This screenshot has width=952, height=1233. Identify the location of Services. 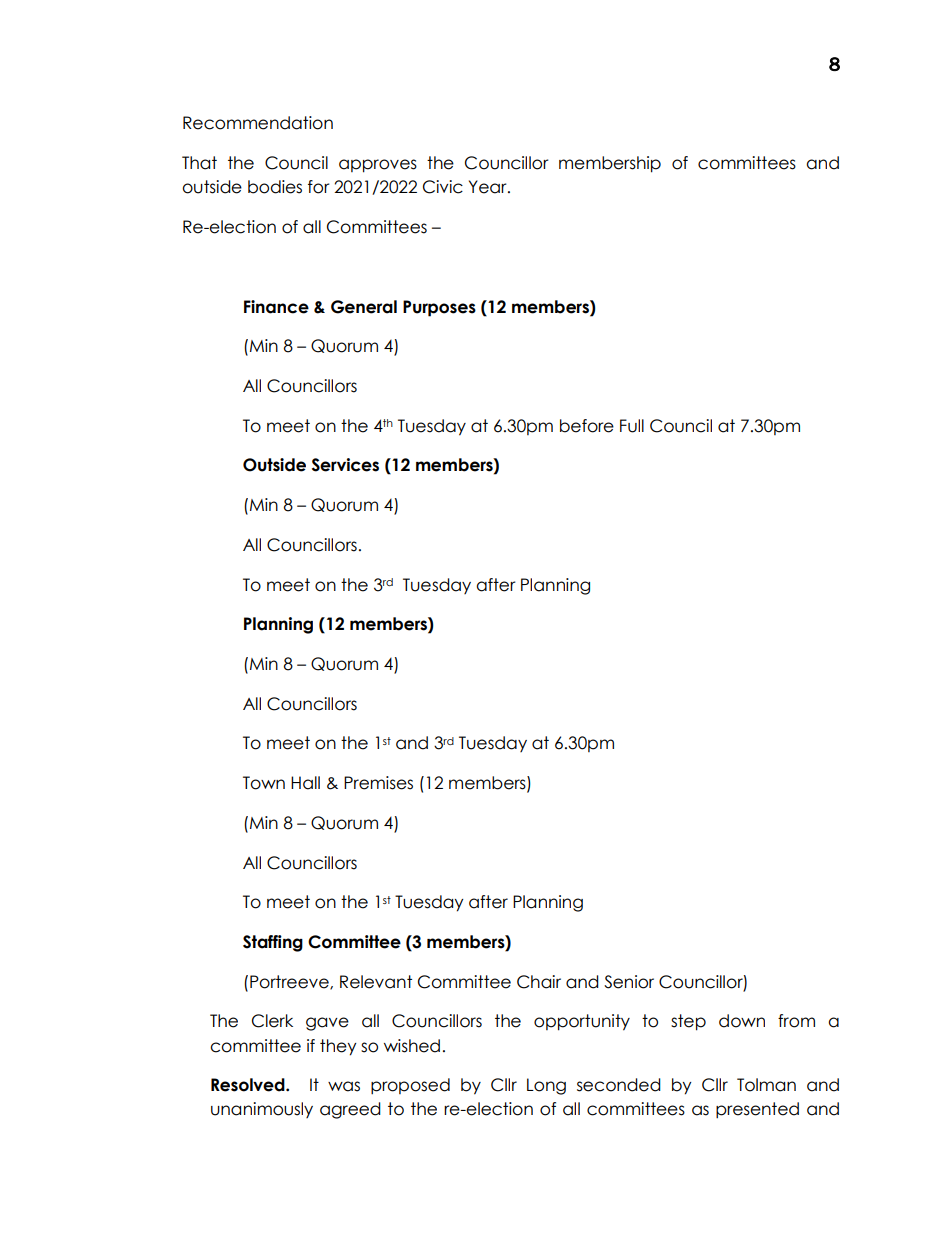
(345, 465).
